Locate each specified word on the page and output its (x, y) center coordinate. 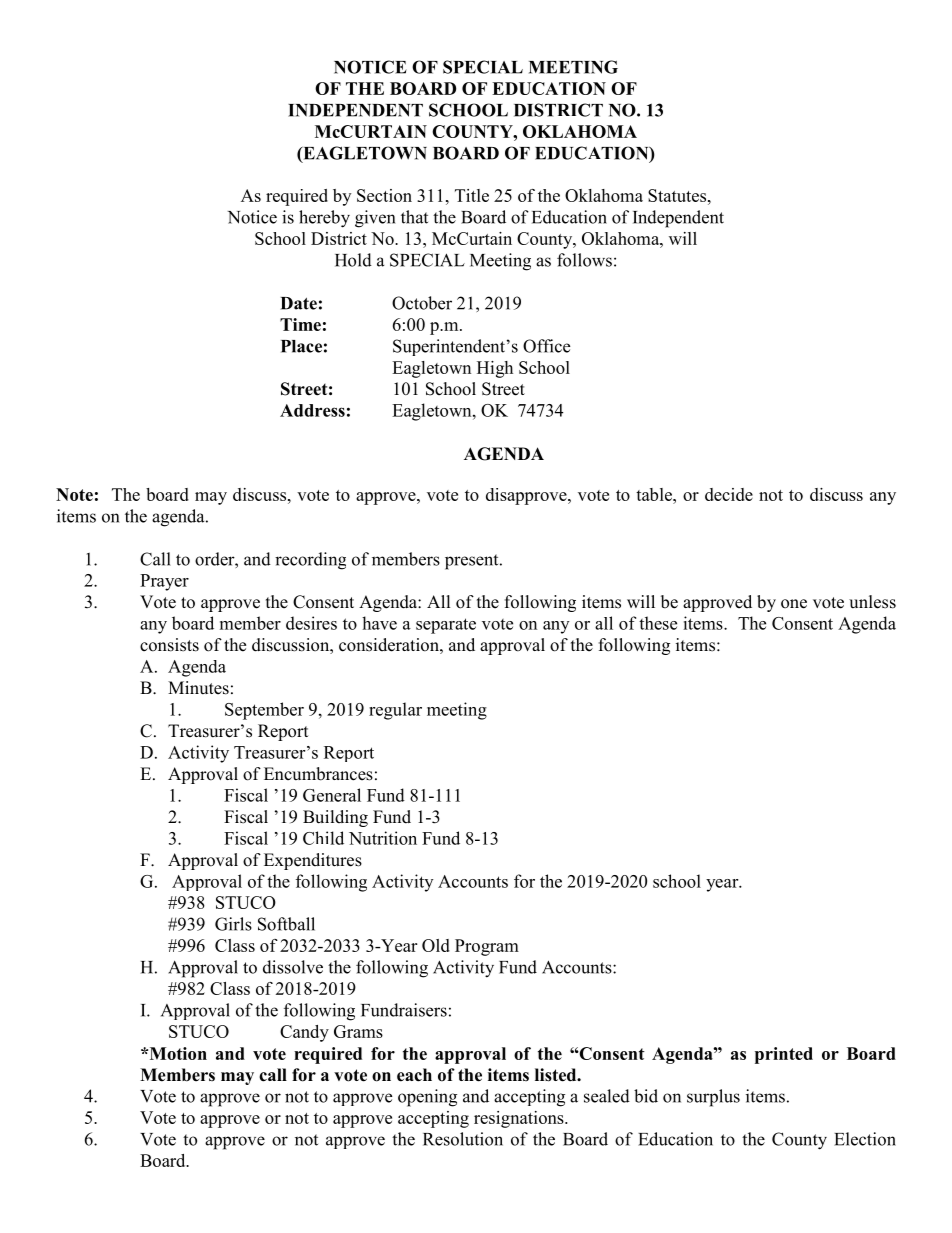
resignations (520, 1119)
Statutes (678, 195)
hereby (324, 219)
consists (169, 645)
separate (446, 626)
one (794, 604)
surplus (713, 1098)
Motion (177, 1053)
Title (472, 195)
